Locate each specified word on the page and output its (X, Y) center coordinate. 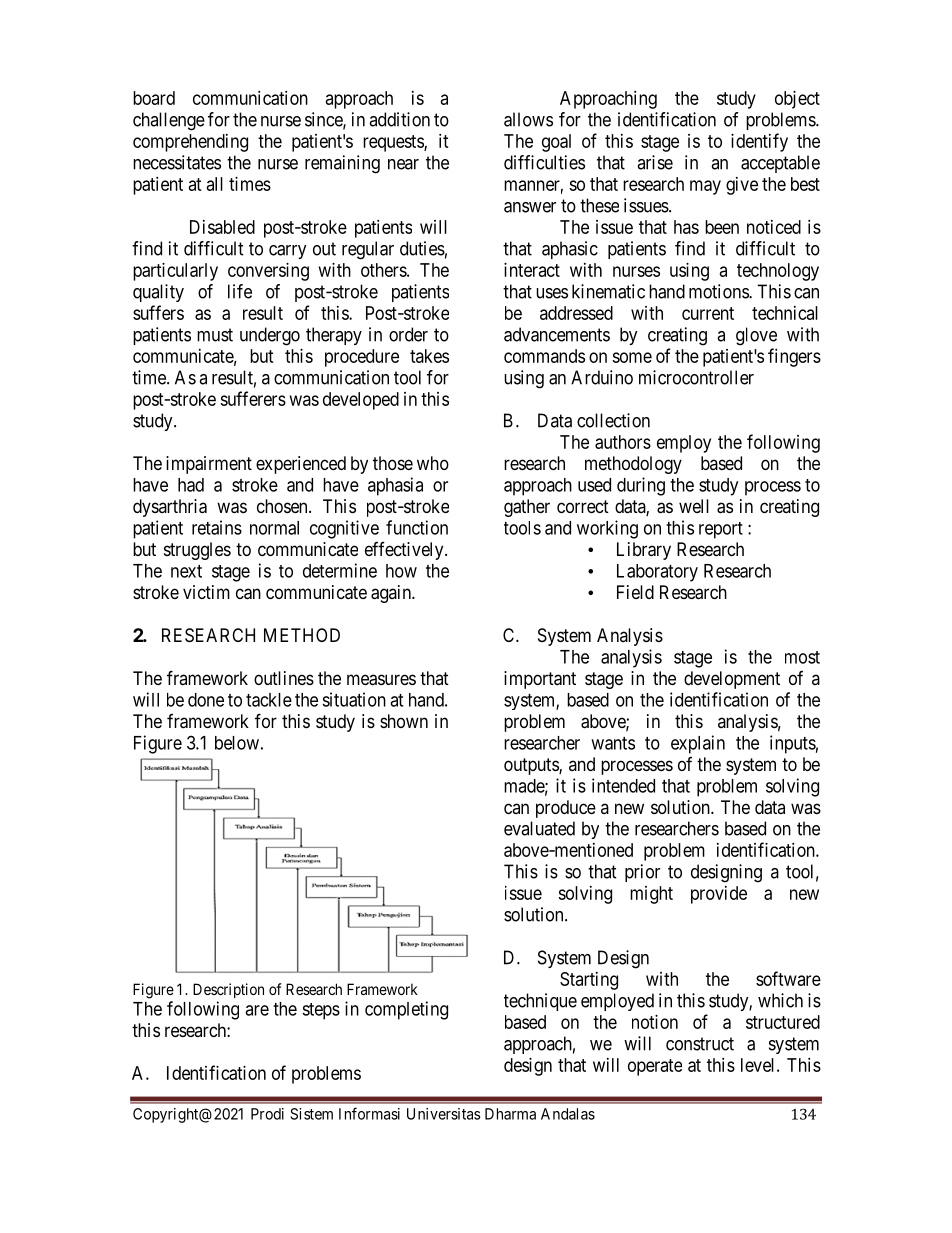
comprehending (190, 143)
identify (759, 142)
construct (700, 1044)
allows (528, 119)
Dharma (510, 1114)
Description (228, 990)
